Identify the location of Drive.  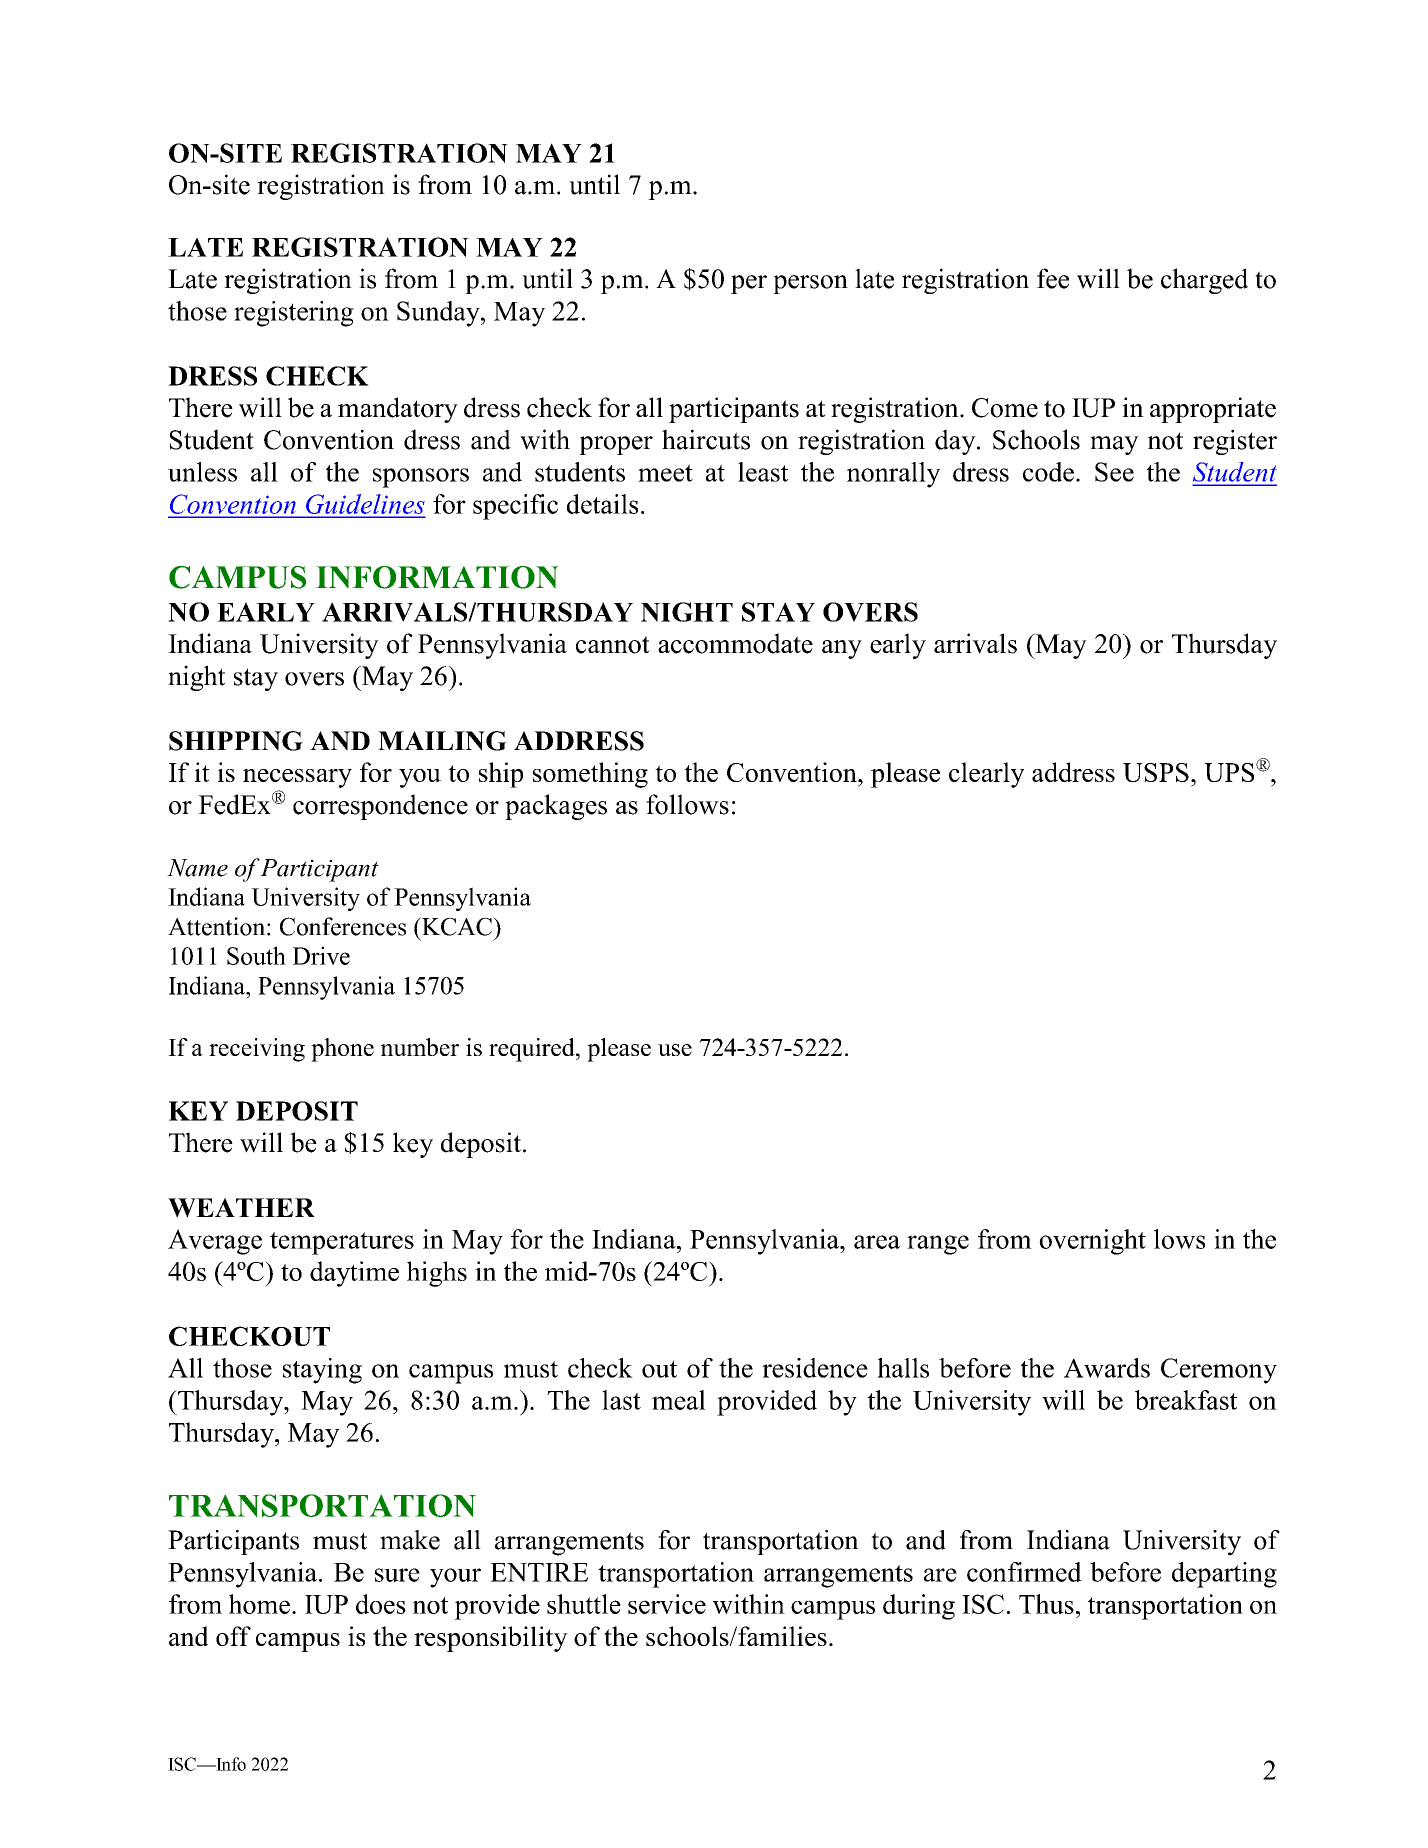
(321, 955).
